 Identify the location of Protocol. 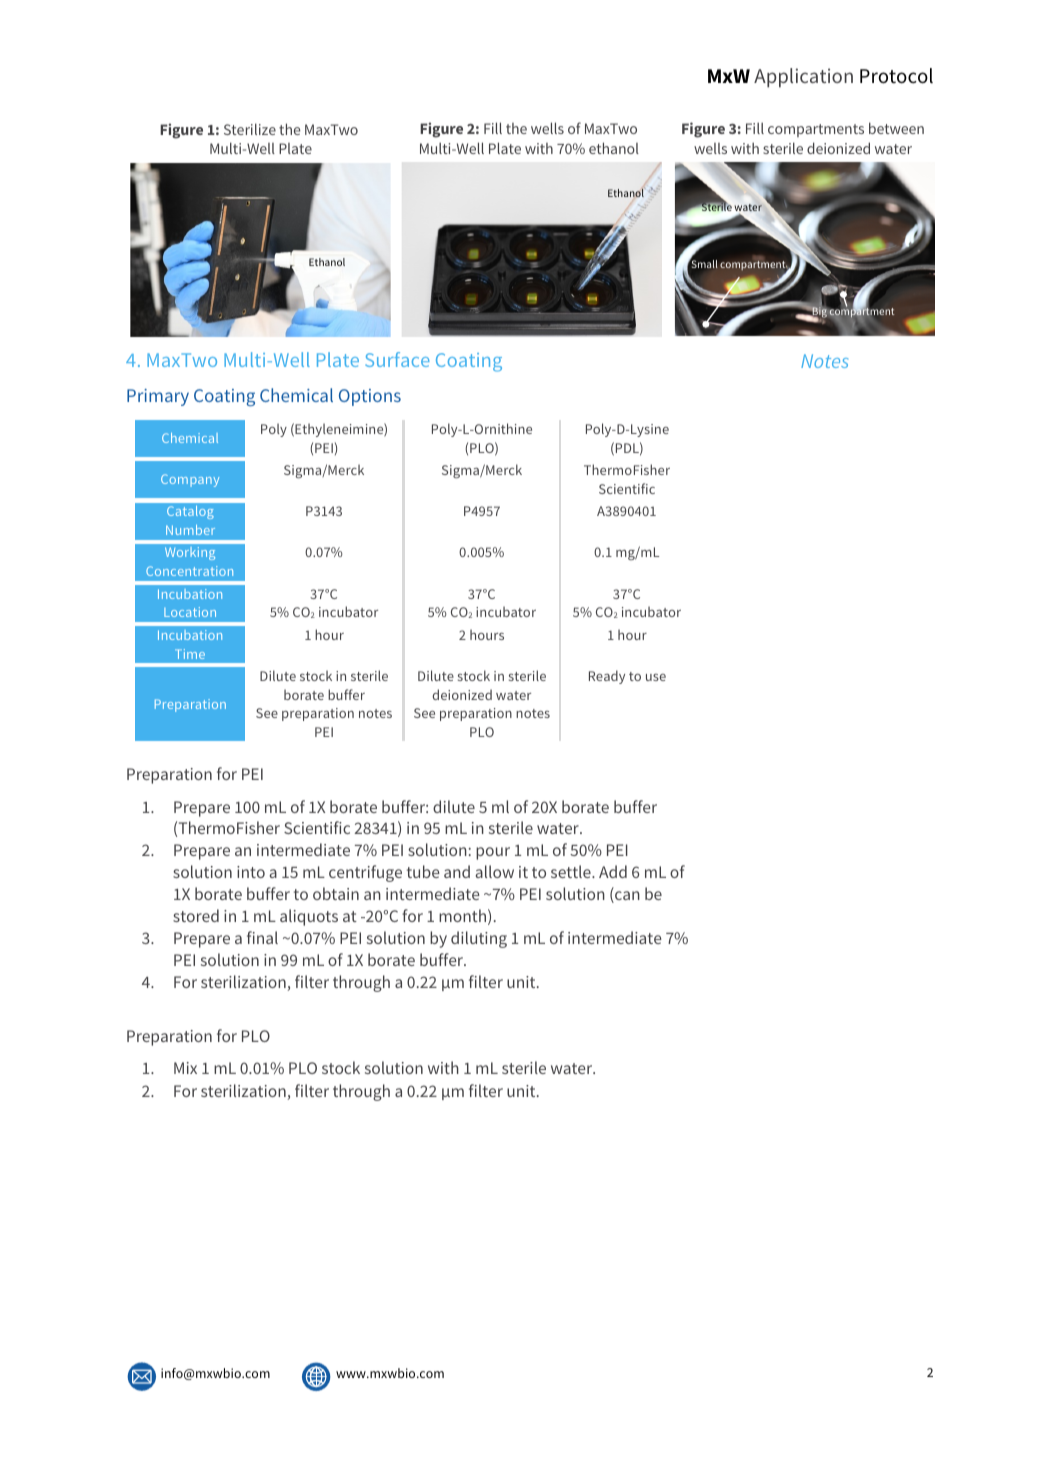
(896, 76).
